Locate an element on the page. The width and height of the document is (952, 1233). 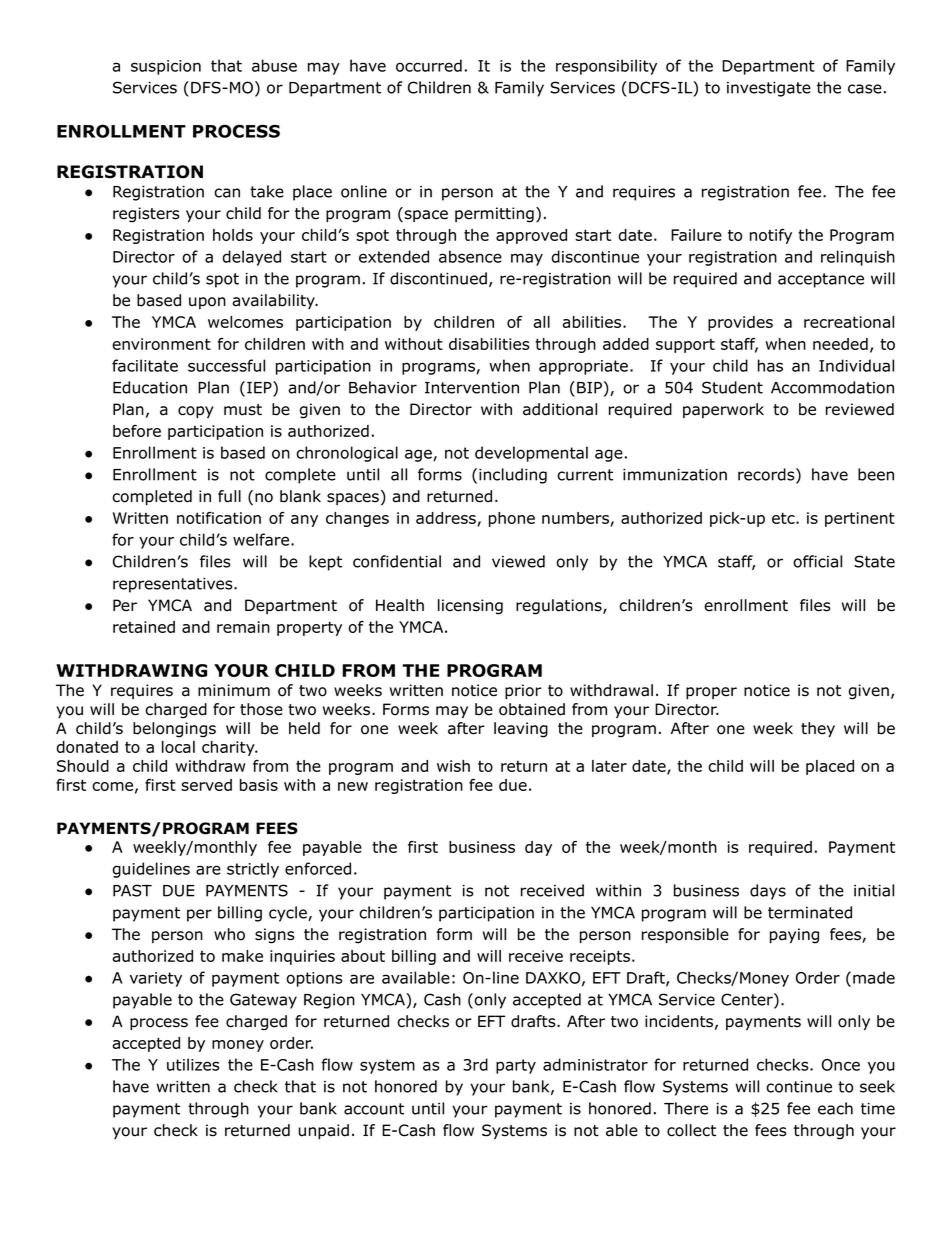
occurred is located at coordinates (429, 65).
